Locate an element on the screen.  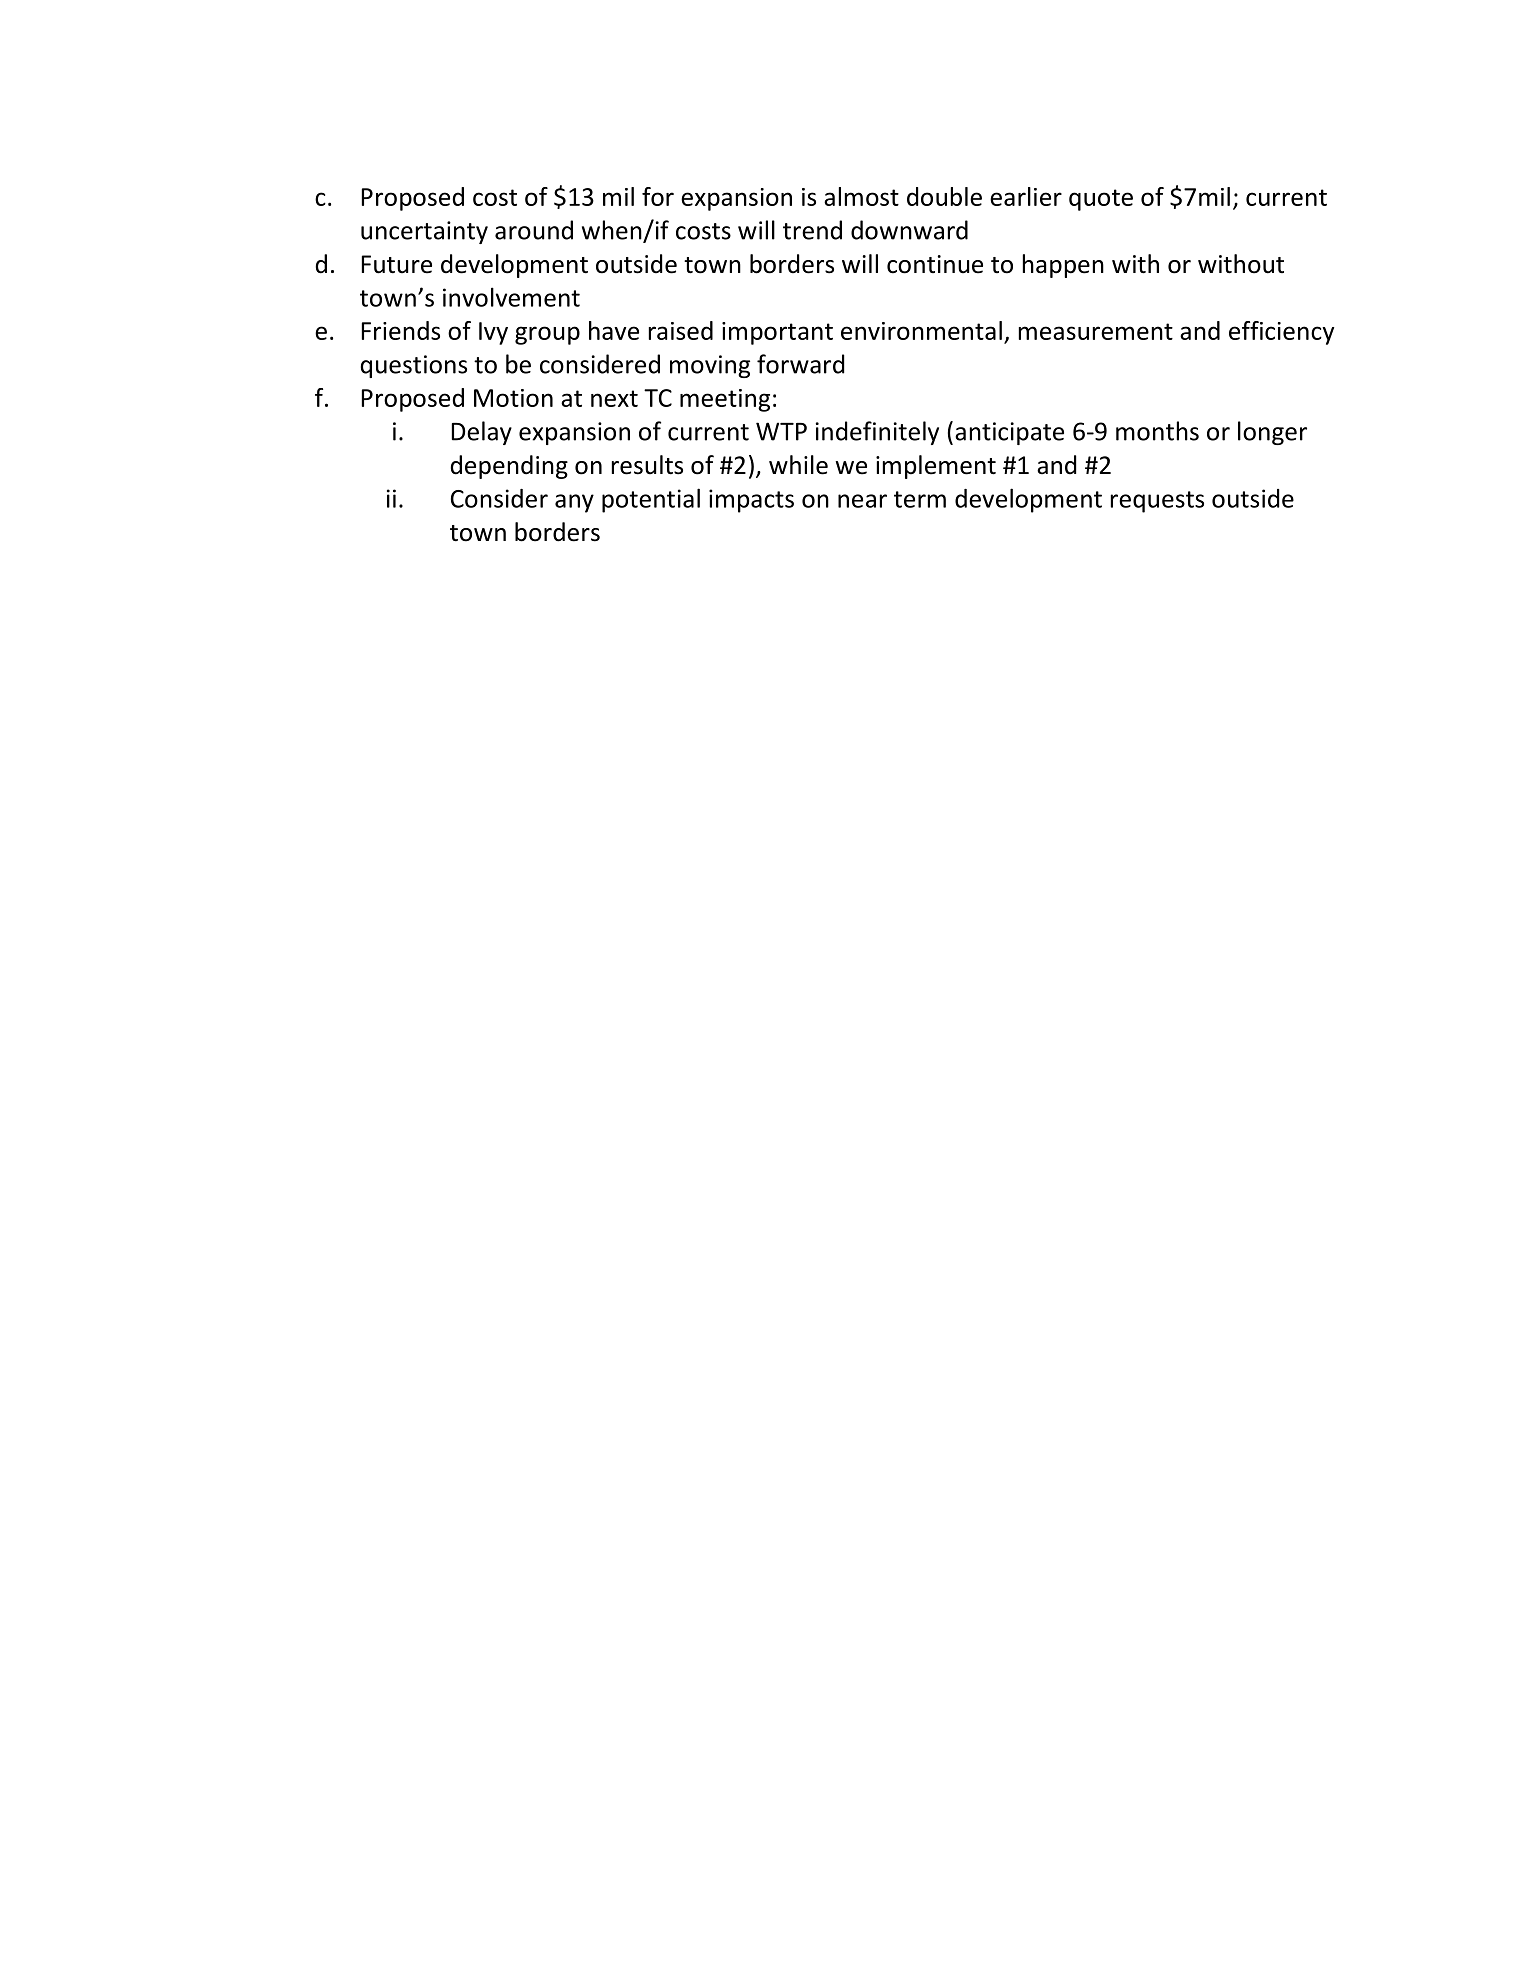
any is located at coordinates (574, 503).
